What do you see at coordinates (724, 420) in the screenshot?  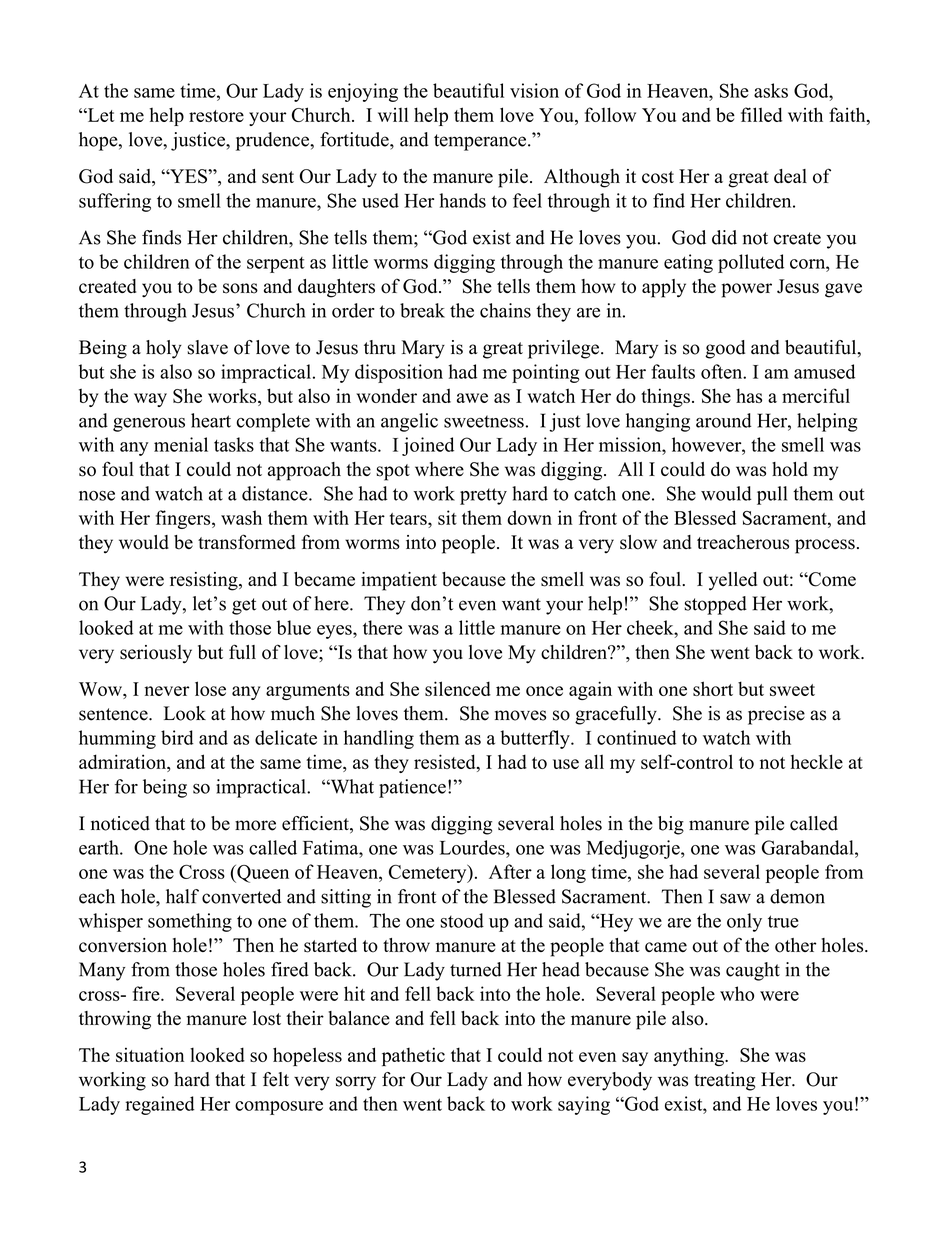 I see `around` at bounding box center [724, 420].
